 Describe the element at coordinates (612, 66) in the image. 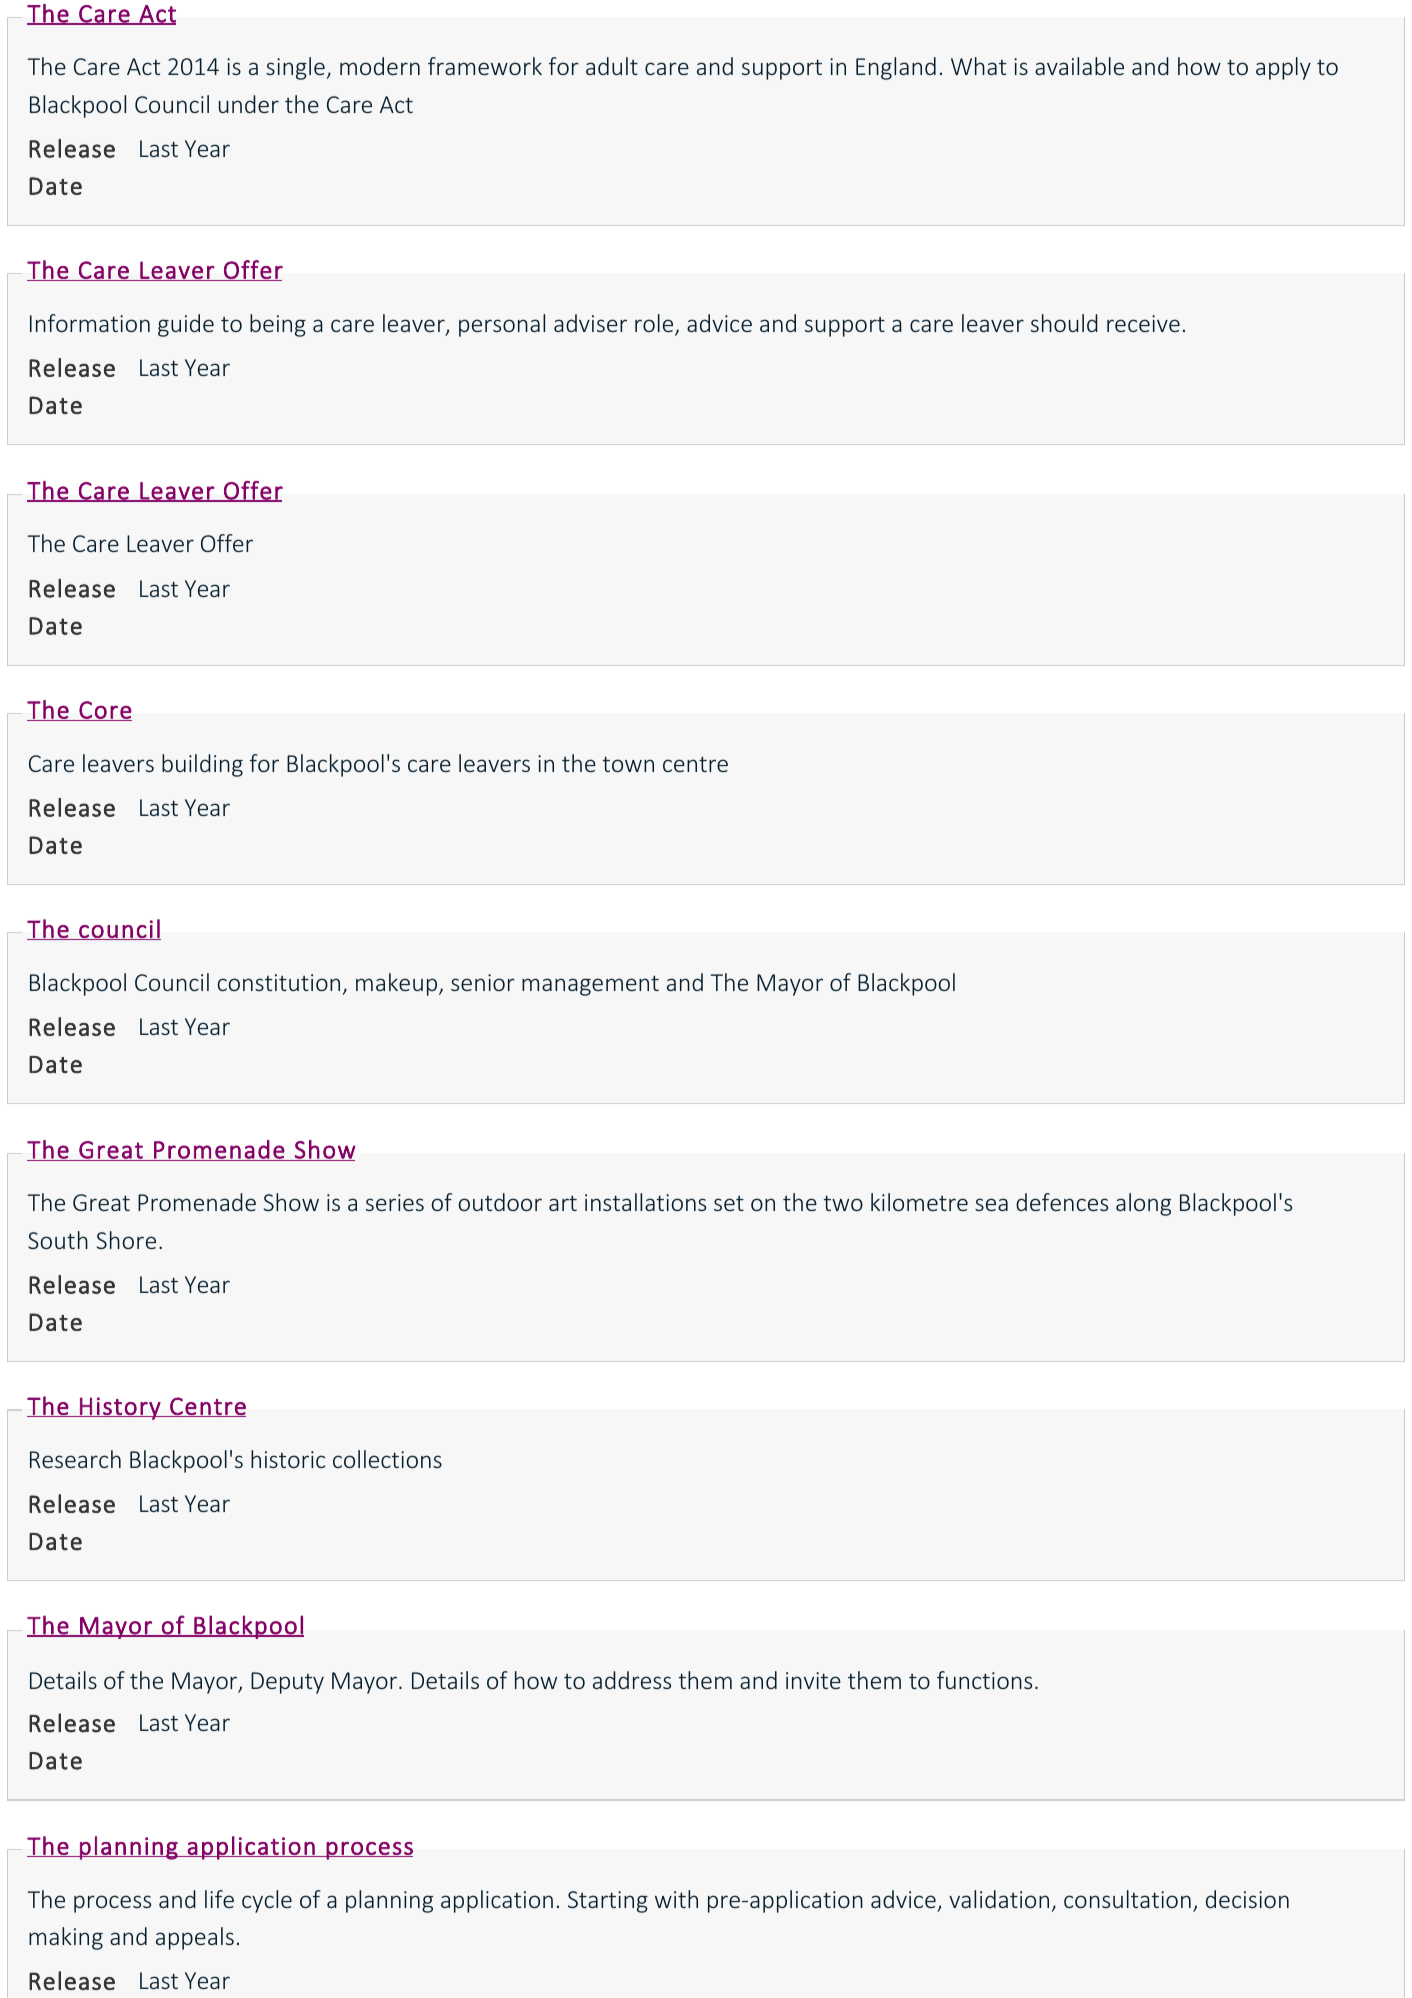

I see `adult` at that location.
